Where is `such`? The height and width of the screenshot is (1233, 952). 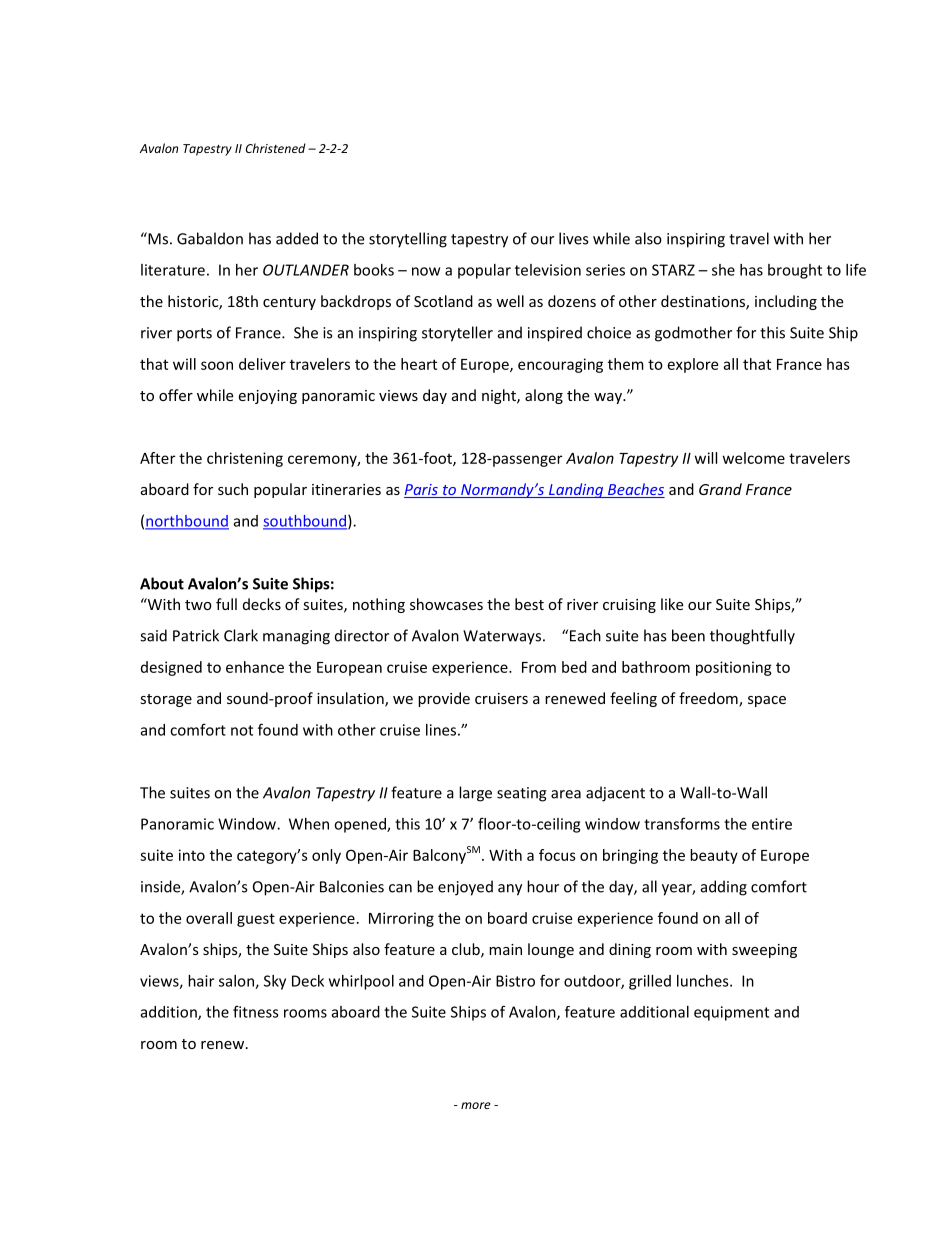
such is located at coordinates (233, 489).
